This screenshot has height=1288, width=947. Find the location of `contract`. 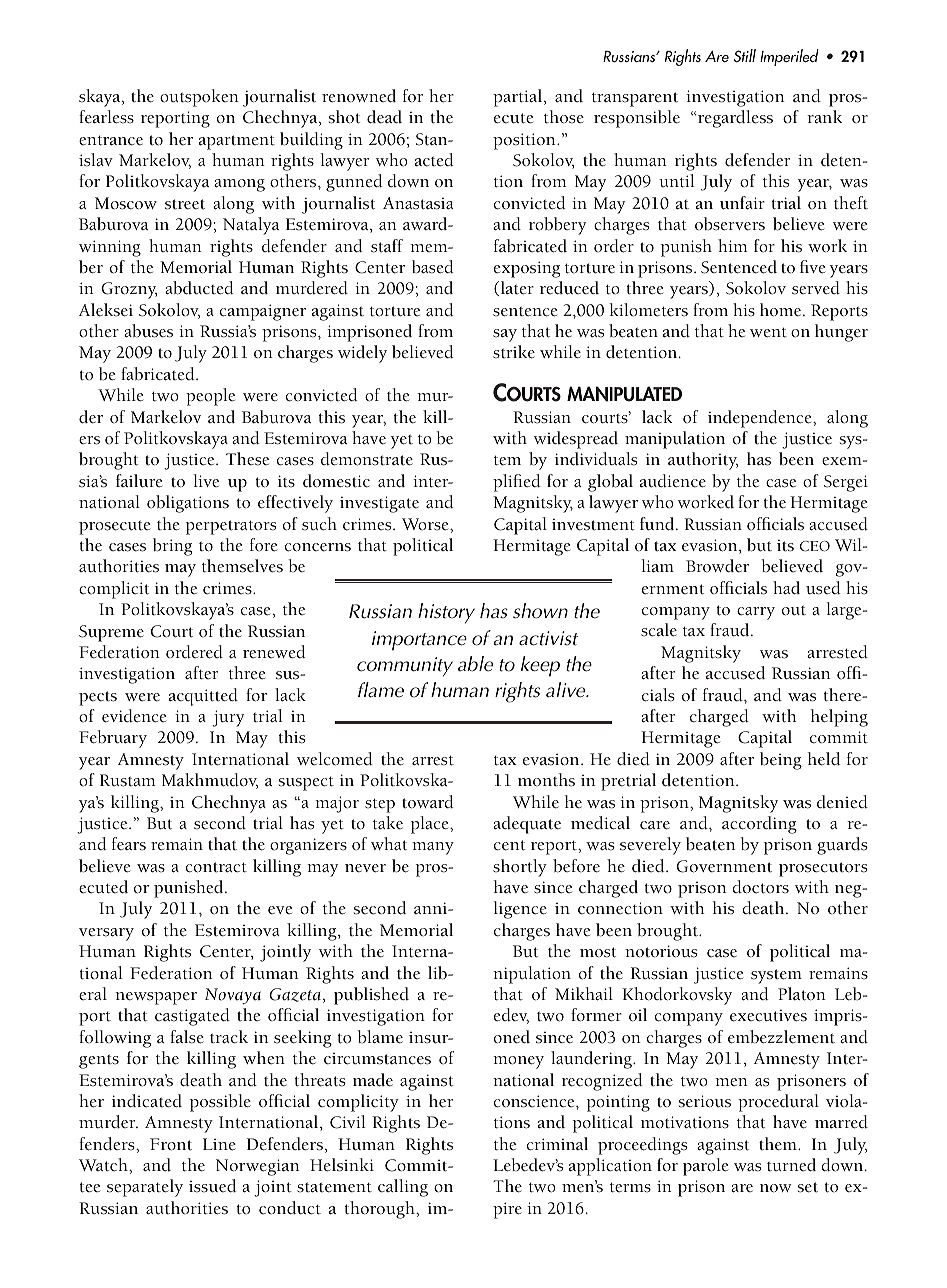

contract is located at coordinates (216, 867).
